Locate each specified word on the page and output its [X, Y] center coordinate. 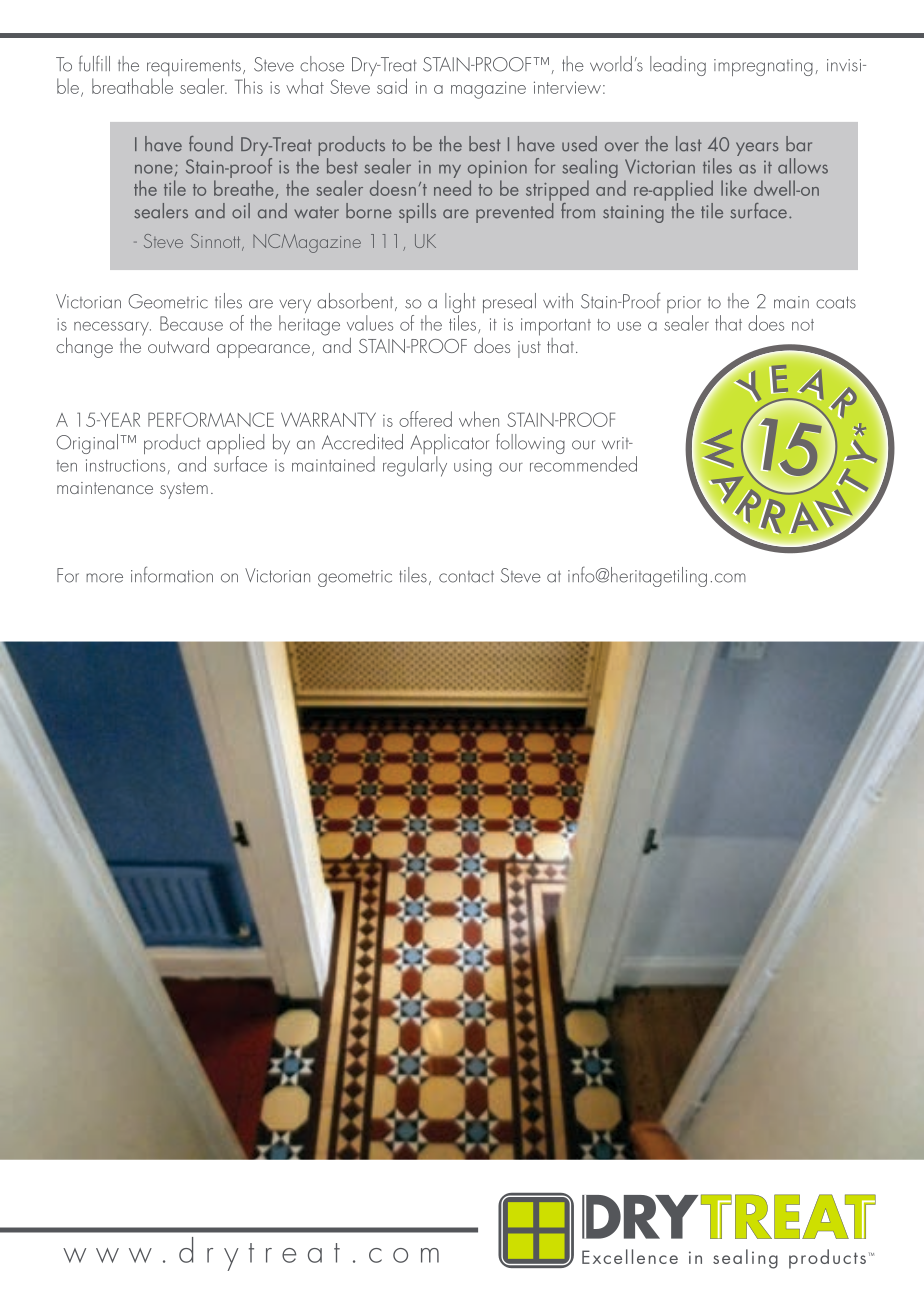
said [392, 86]
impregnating [763, 67]
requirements [194, 69]
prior [684, 306]
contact [466, 577]
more [104, 578]
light [460, 304]
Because [191, 323]
